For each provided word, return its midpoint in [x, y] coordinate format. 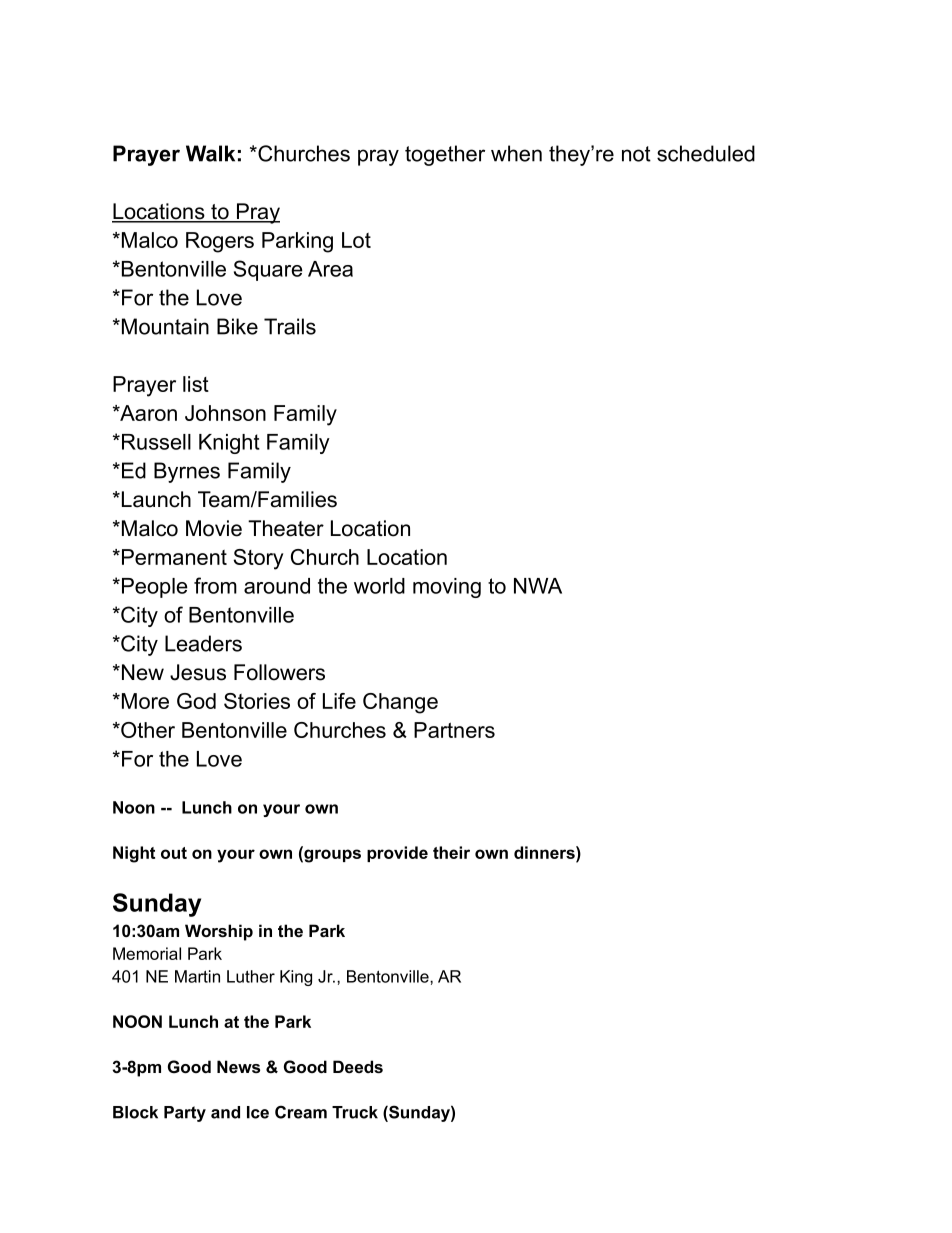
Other [147, 730]
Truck [355, 1112]
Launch [156, 499]
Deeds [358, 1066]
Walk [210, 153]
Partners [454, 730]
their [451, 852]
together [445, 155]
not [636, 154]
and [225, 1112]
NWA [538, 586]
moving [447, 588]
